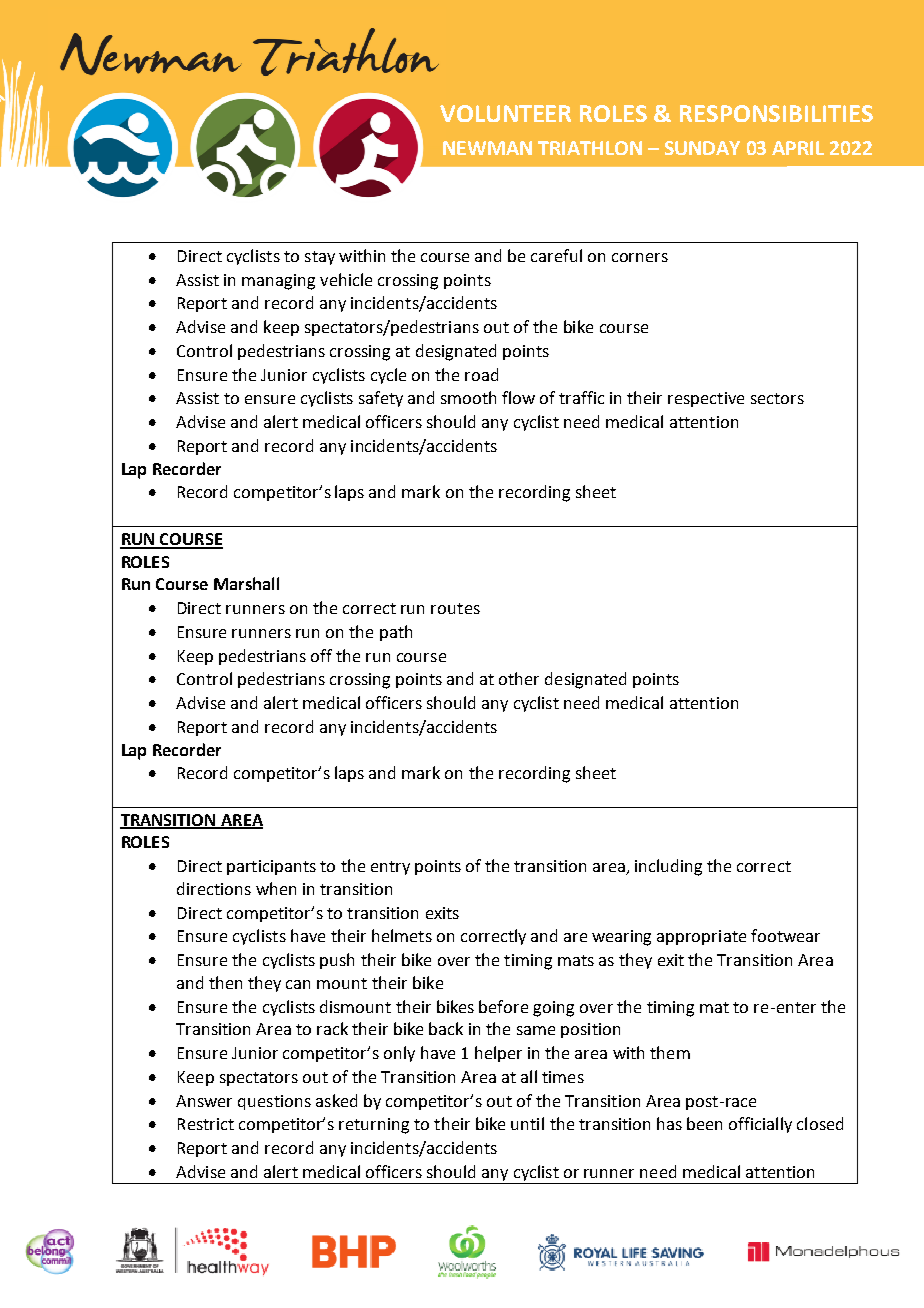  Describe the element at coordinates (278, 282) in the screenshot. I see `managing` at that location.
